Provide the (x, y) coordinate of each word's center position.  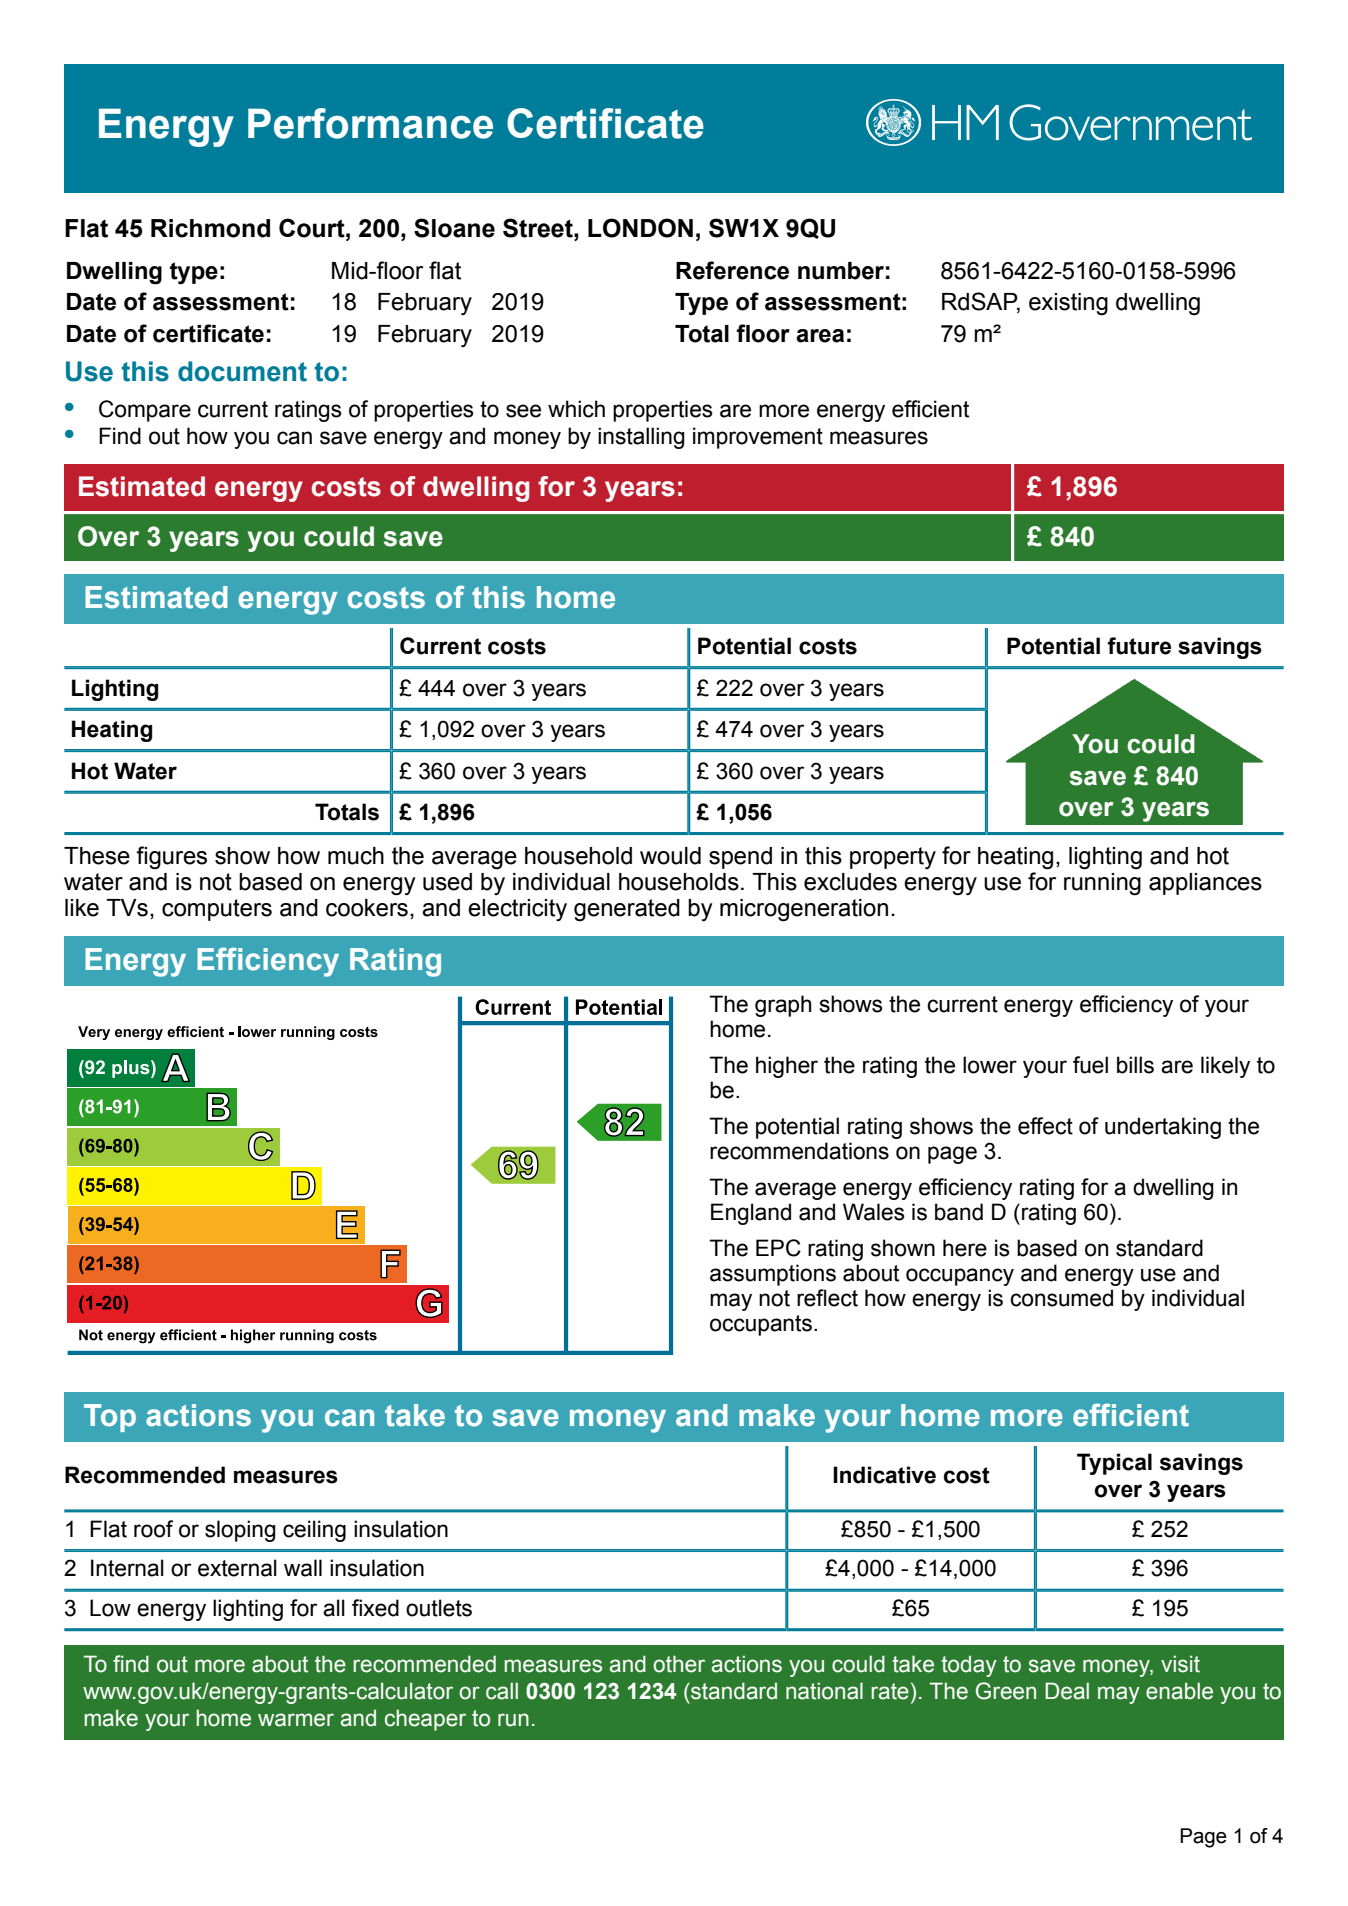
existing (1068, 304)
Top (110, 1418)
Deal (1067, 1691)
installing (641, 438)
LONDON (640, 228)
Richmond (210, 228)
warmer (296, 1720)
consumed (1061, 1298)
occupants (761, 1325)
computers (217, 910)
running (1102, 884)
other (679, 1664)
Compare (145, 411)
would (670, 856)
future (1139, 646)
